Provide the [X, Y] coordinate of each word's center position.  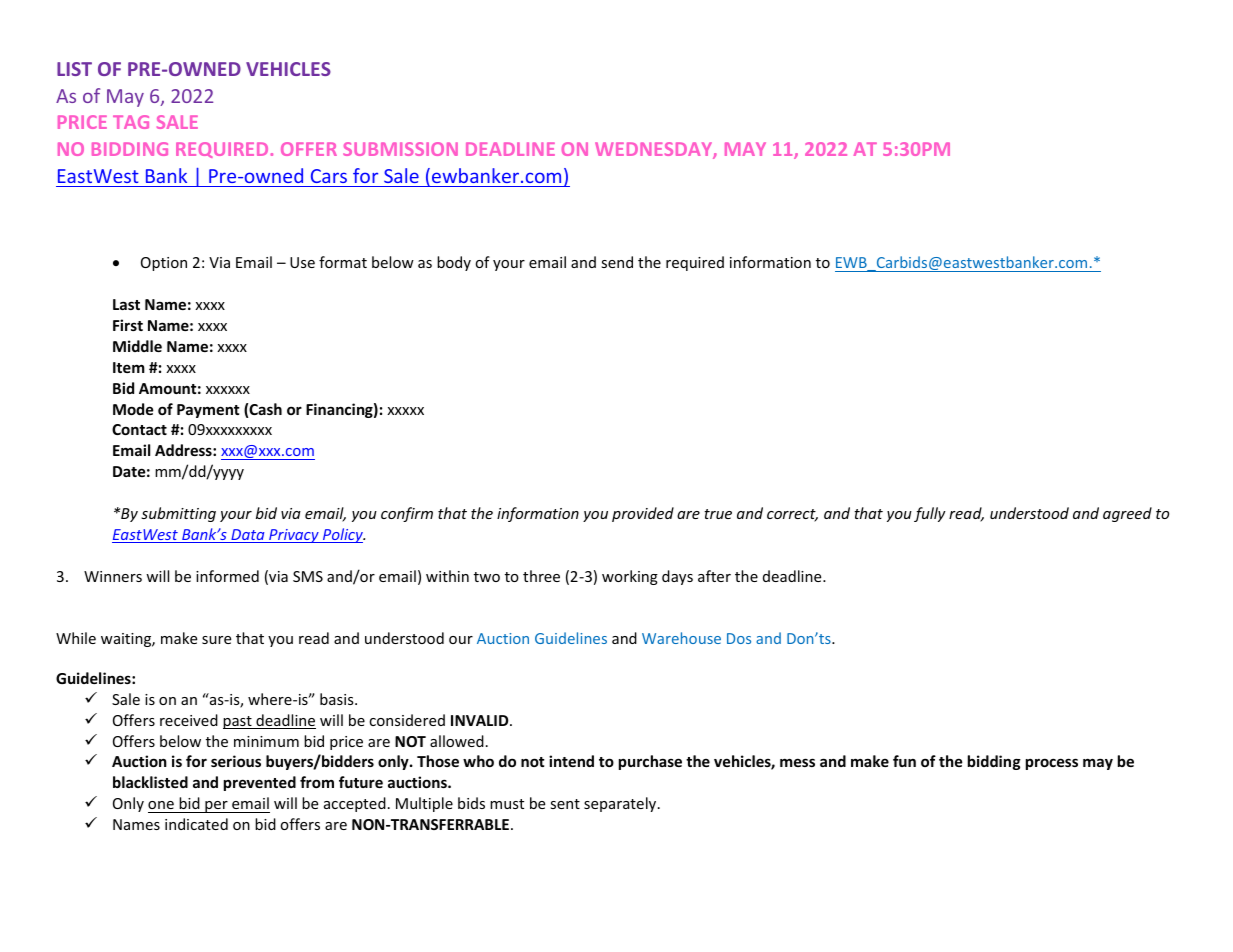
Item [129, 367]
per [216, 807]
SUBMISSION [400, 149]
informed [227, 576]
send [617, 262]
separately [621, 804]
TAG [131, 122]
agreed [1127, 514]
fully [930, 514]
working [630, 577]
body [454, 263]
